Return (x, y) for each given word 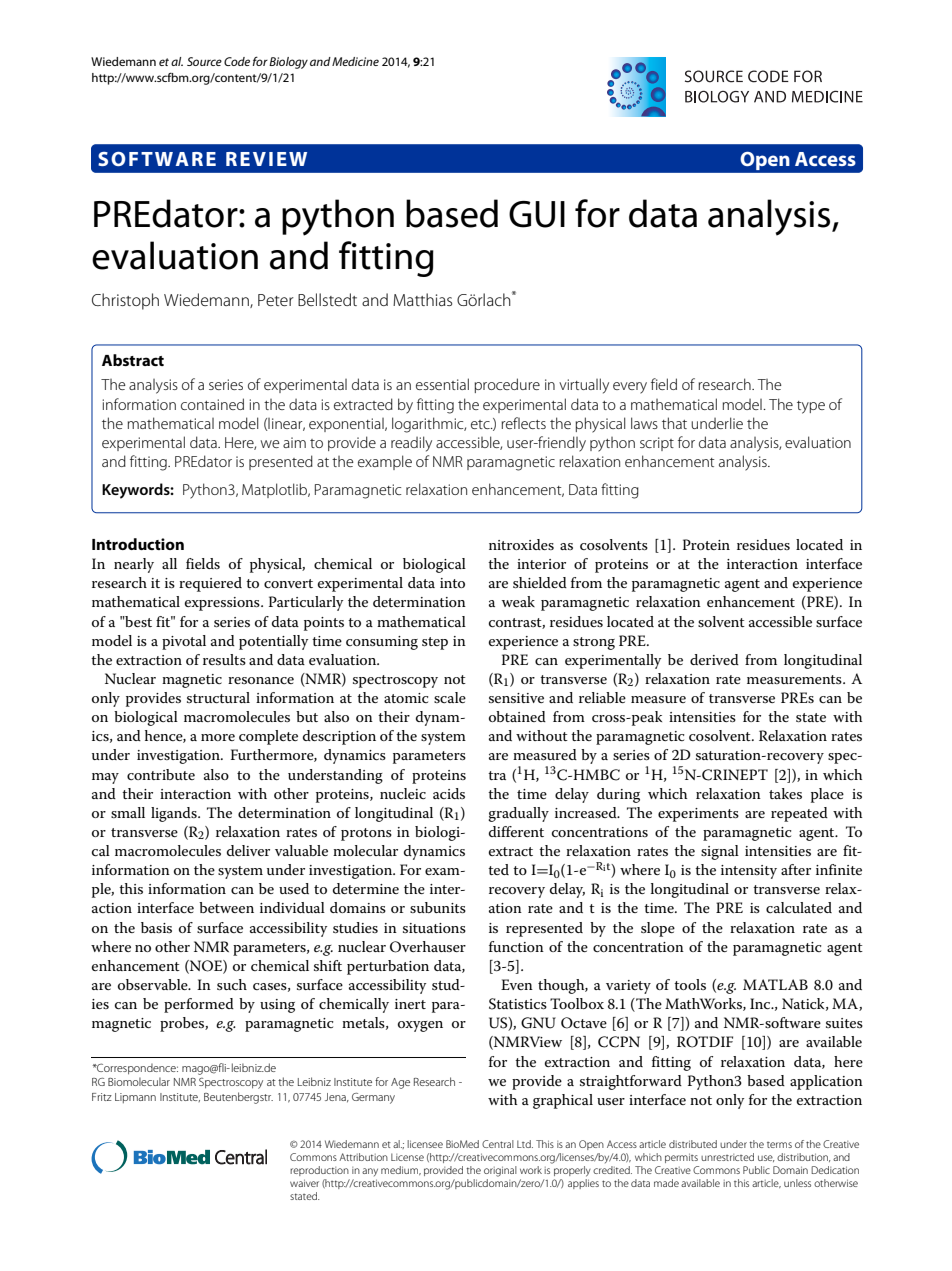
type (811, 407)
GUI (537, 214)
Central (498, 1144)
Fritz (102, 1097)
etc (481, 424)
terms (779, 1145)
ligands (175, 814)
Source (204, 61)
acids (449, 793)
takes (785, 793)
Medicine (355, 61)
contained (212, 404)
